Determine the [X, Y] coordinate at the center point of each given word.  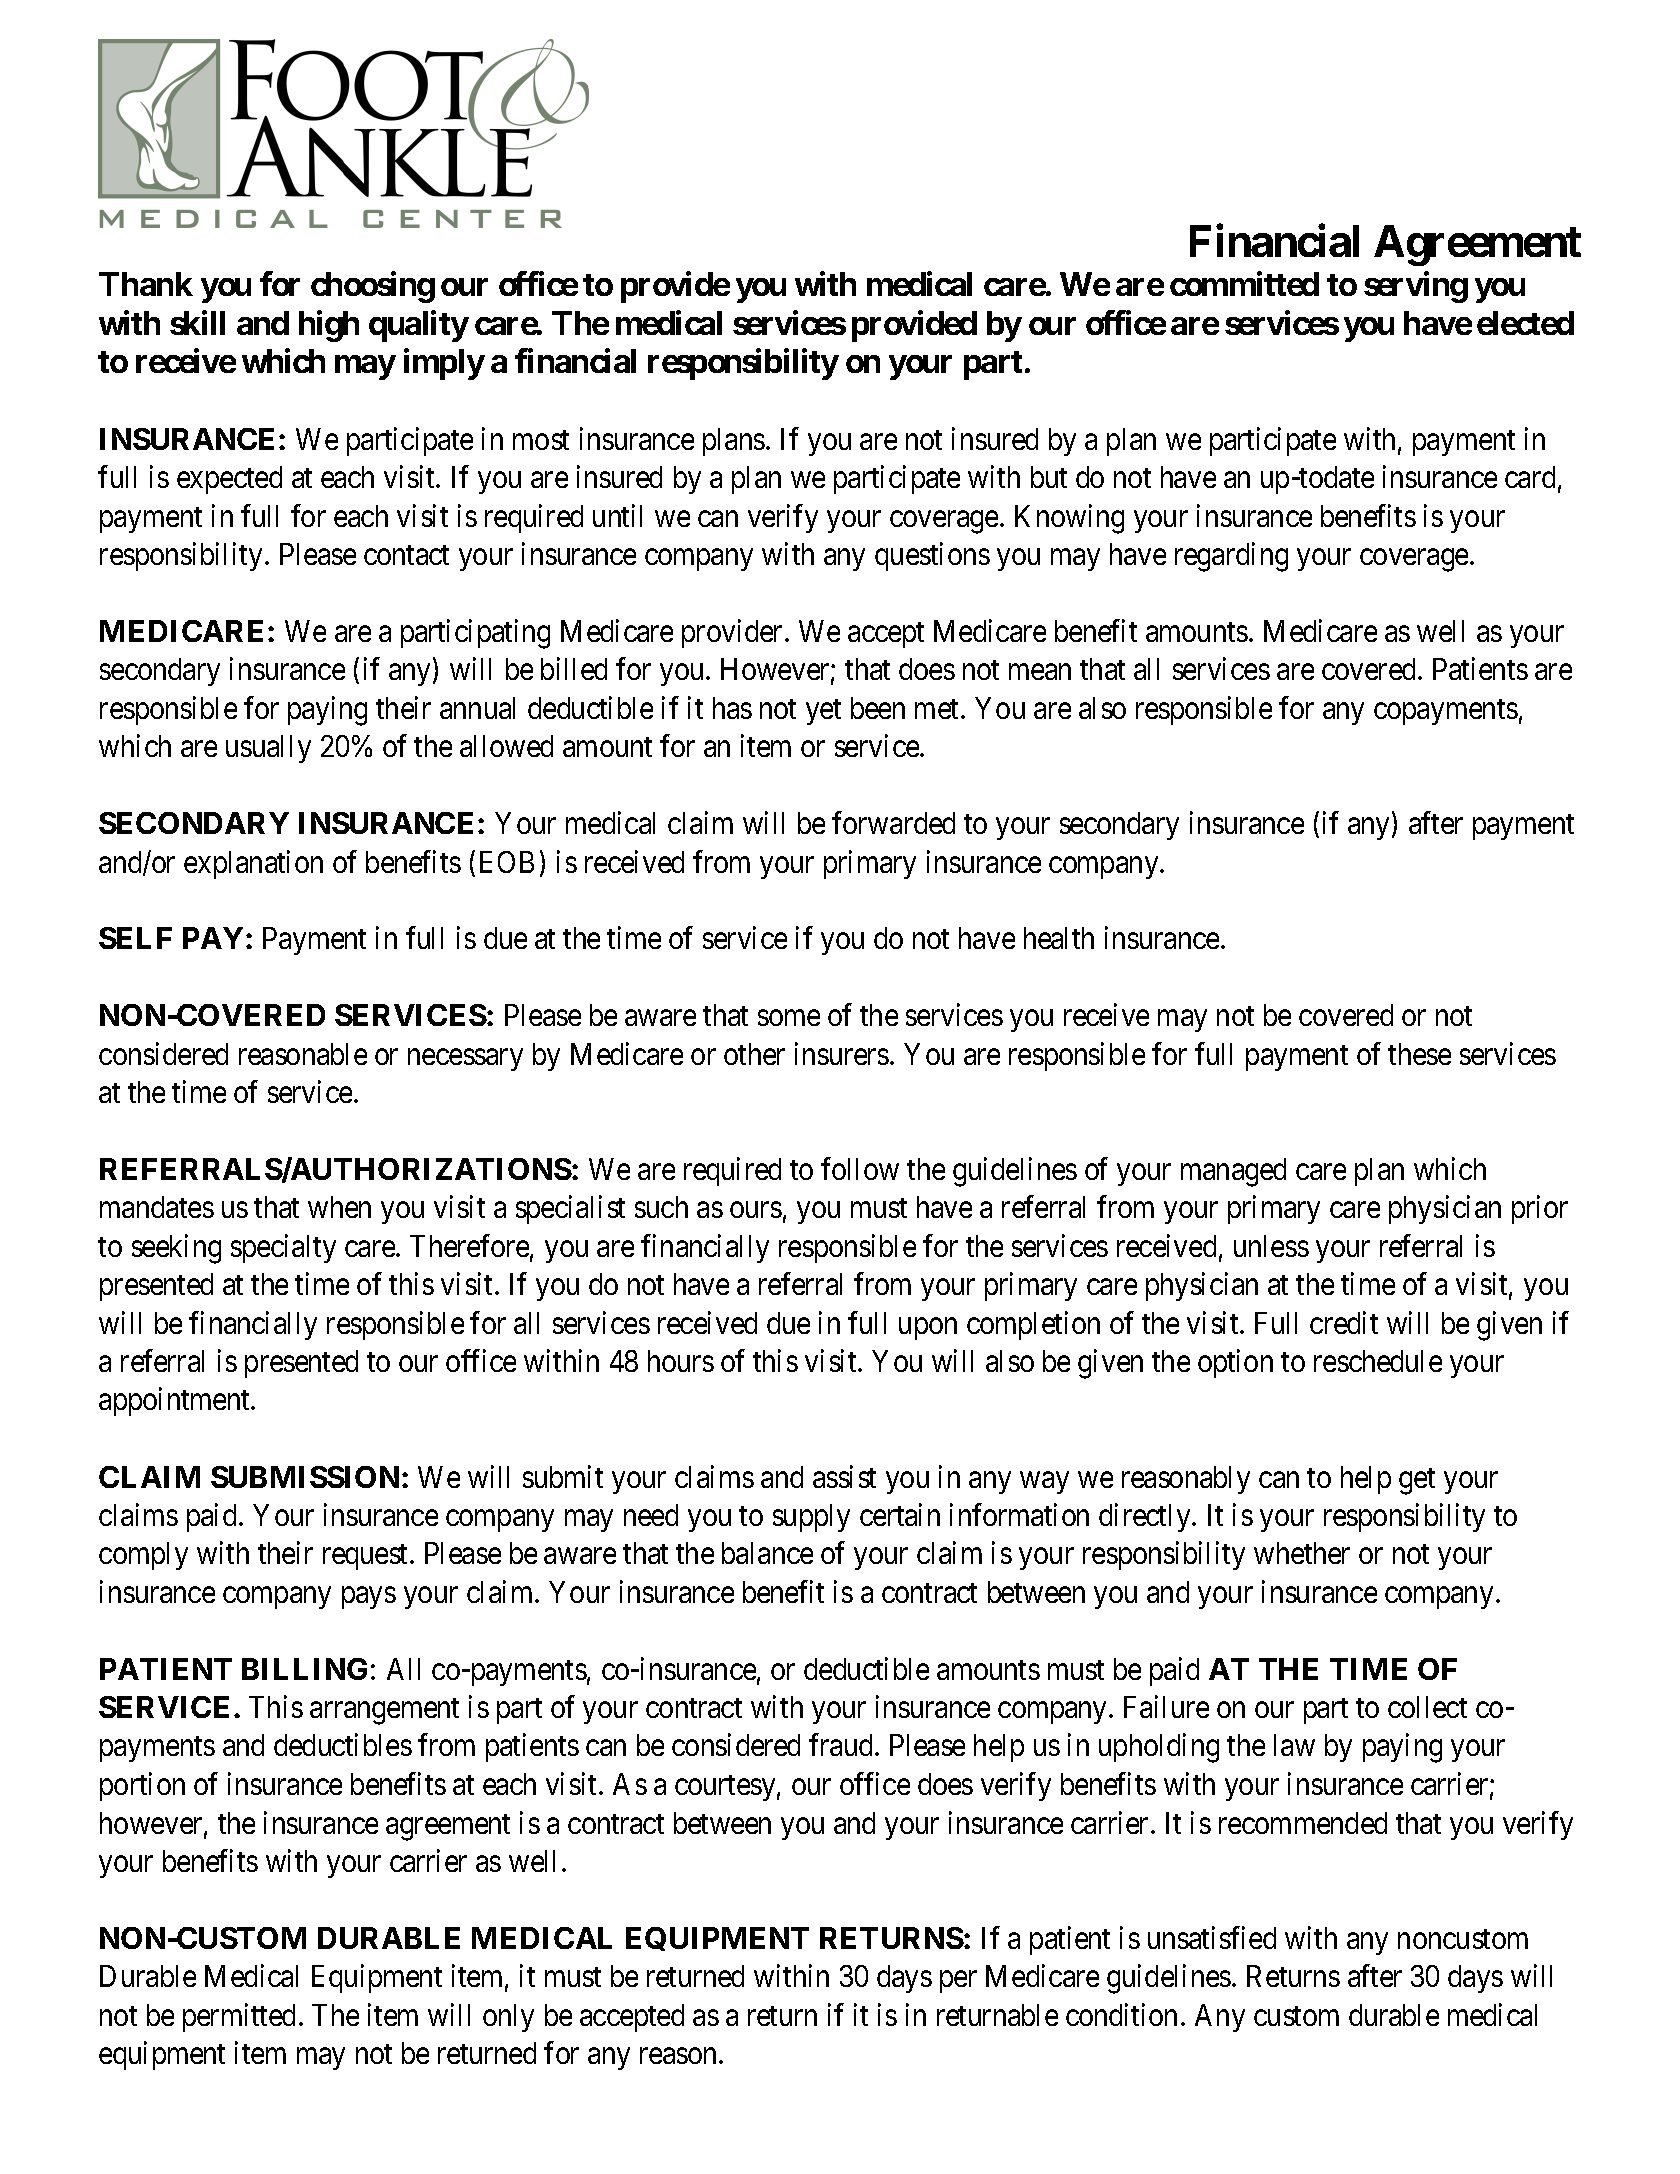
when [339, 1207]
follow [860, 1168]
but [1049, 477]
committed [1244, 283]
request [367, 1557]
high [329, 326]
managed [1233, 1172]
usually [268, 749]
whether [1302, 1553]
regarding [1231, 557]
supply [811, 1518]
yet [823, 712]
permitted [239, 2017]
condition [1121, 2014]
